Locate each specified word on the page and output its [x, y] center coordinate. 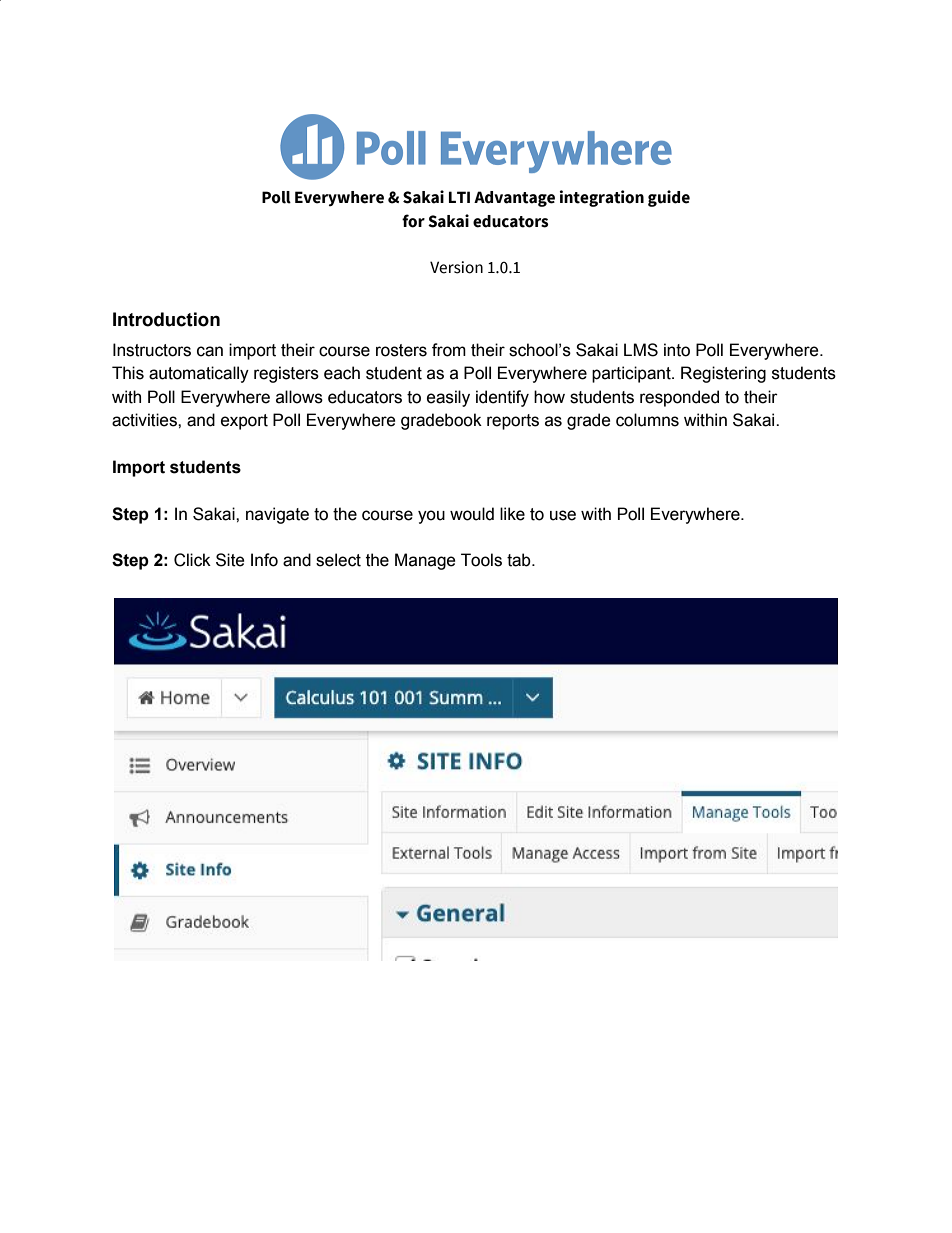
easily [448, 398]
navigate [277, 515]
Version [456, 267]
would [472, 514]
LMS [641, 350]
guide [669, 198]
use [563, 515]
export [244, 422]
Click [192, 560]
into [677, 350]
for [413, 221]
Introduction [166, 319]
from [449, 350]
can [210, 351]
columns [647, 420]
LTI [459, 197]
